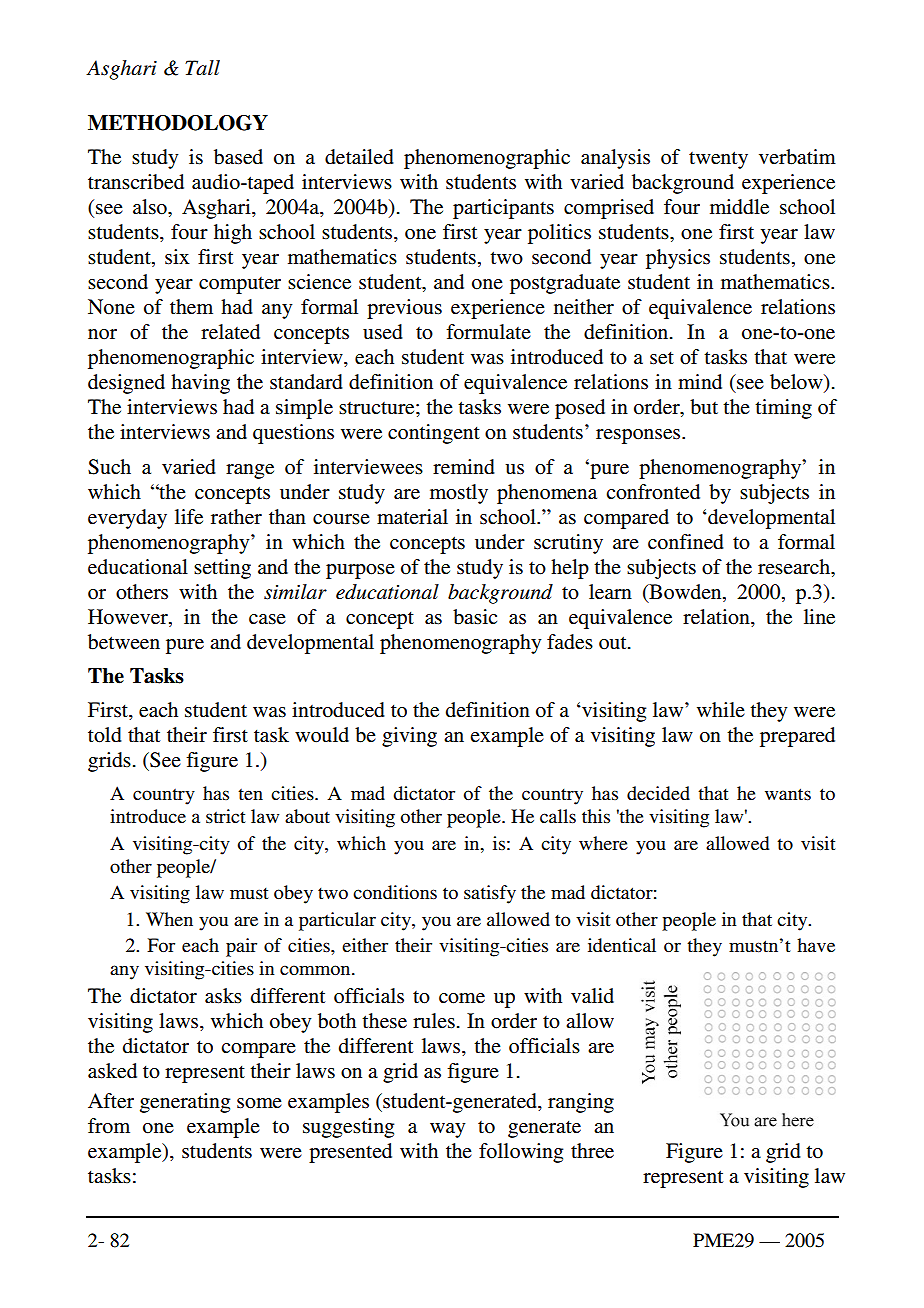 The height and width of the screenshot is (1308, 924). I want to click on way, so click(447, 1130).
